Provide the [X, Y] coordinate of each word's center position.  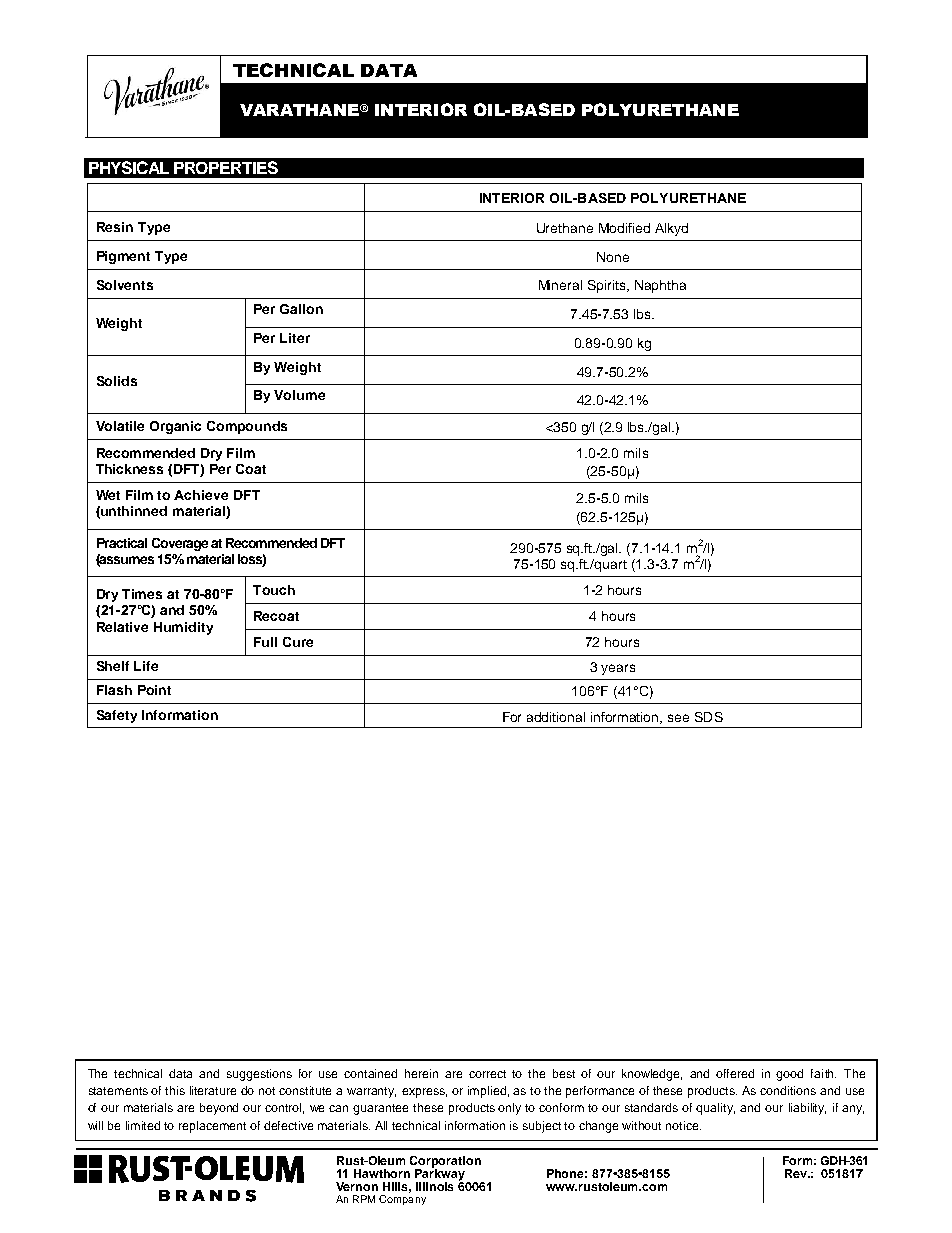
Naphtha [660, 286]
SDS [709, 717]
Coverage [180, 544]
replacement [212, 1127]
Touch [274, 590]
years [618, 669]
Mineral [560, 285]
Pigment [123, 257]
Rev [797, 1173]
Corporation [445, 1163]
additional [556, 717]
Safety [117, 716]
